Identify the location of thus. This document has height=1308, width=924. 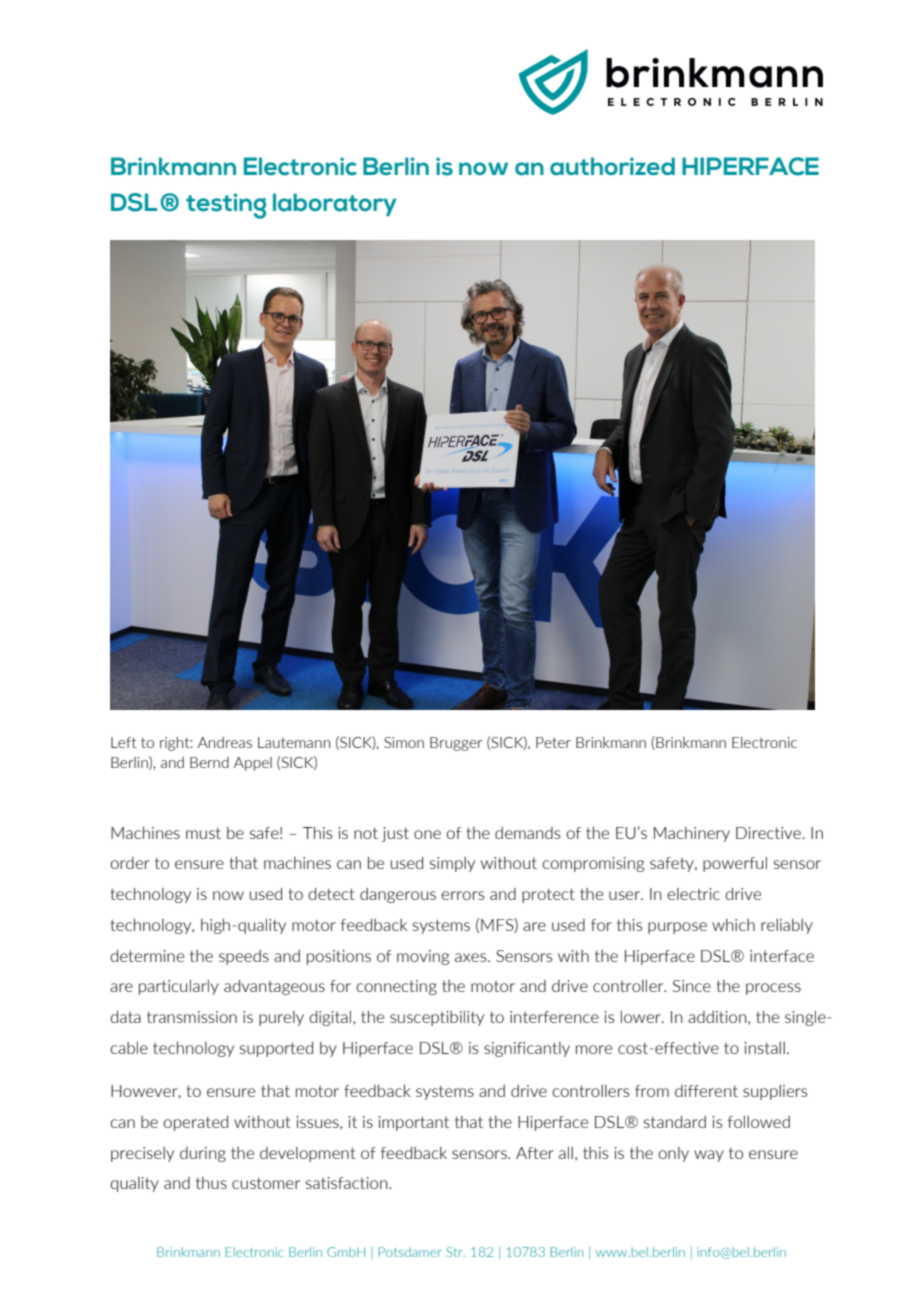
(211, 1183).
